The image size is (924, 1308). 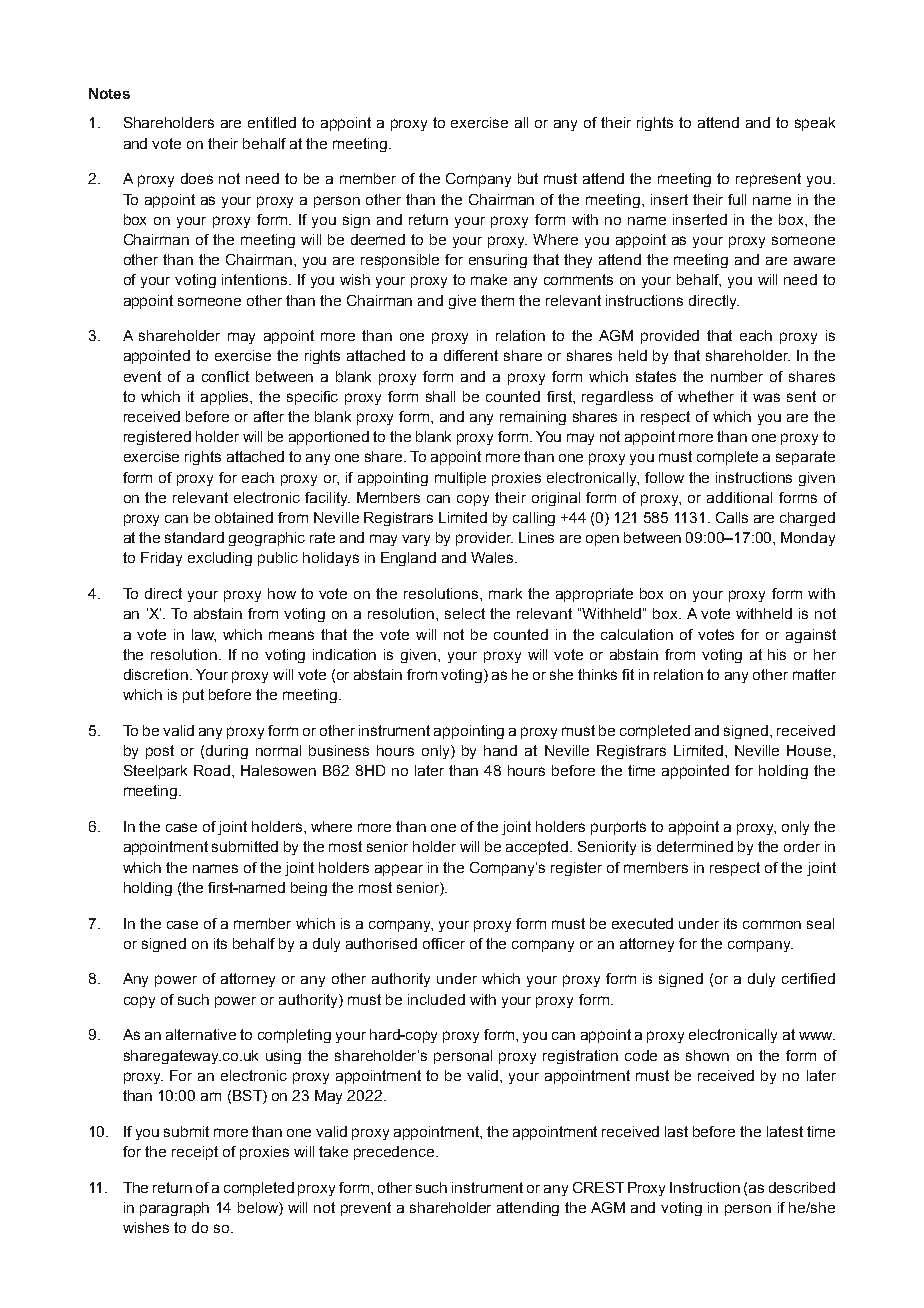 I want to click on obtained, so click(x=244, y=517).
